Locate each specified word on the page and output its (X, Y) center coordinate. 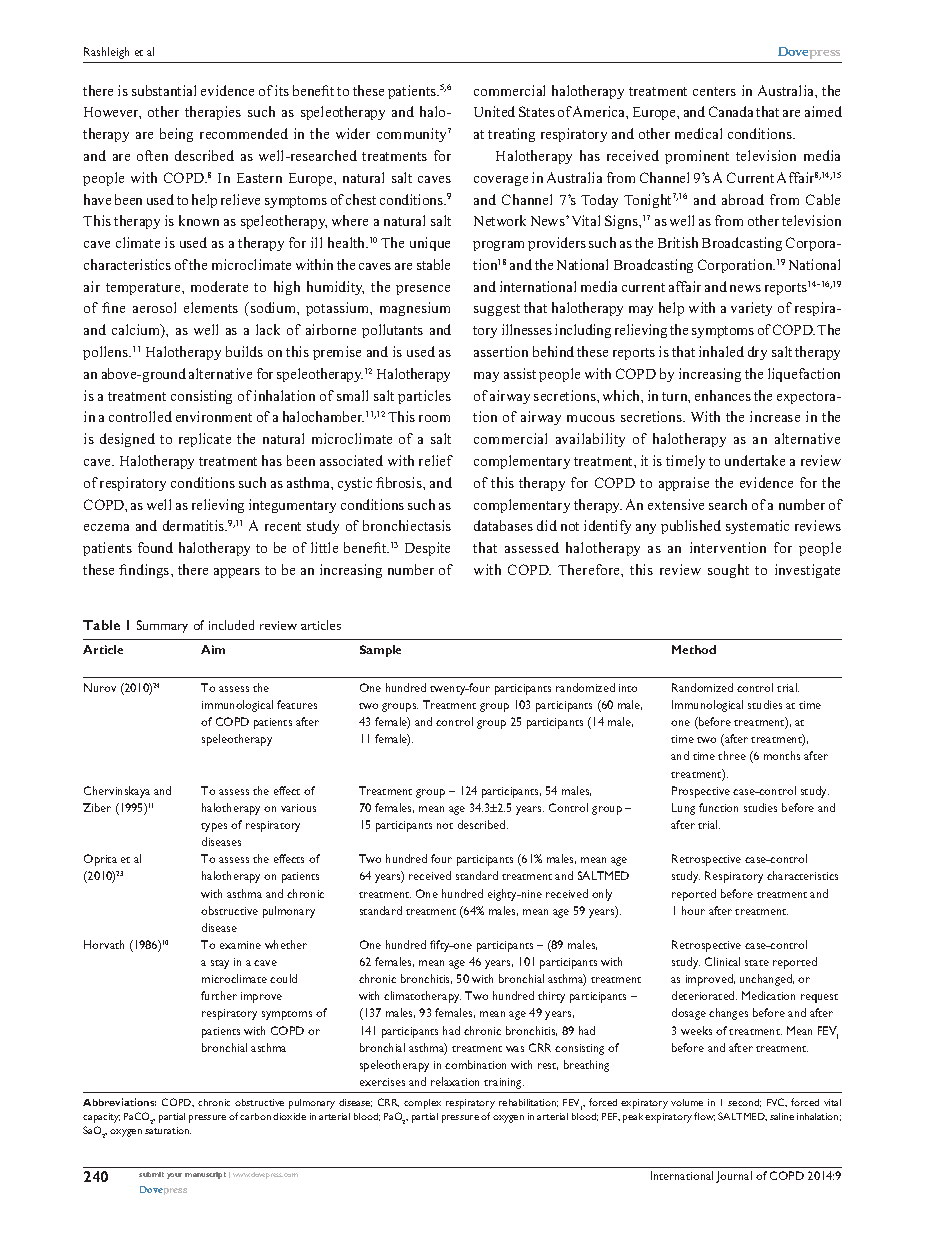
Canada (731, 111)
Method (694, 649)
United (494, 111)
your (174, 1176)
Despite (427, 549)
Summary (162, 626)
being (176, 135)
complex (422, 1104)
